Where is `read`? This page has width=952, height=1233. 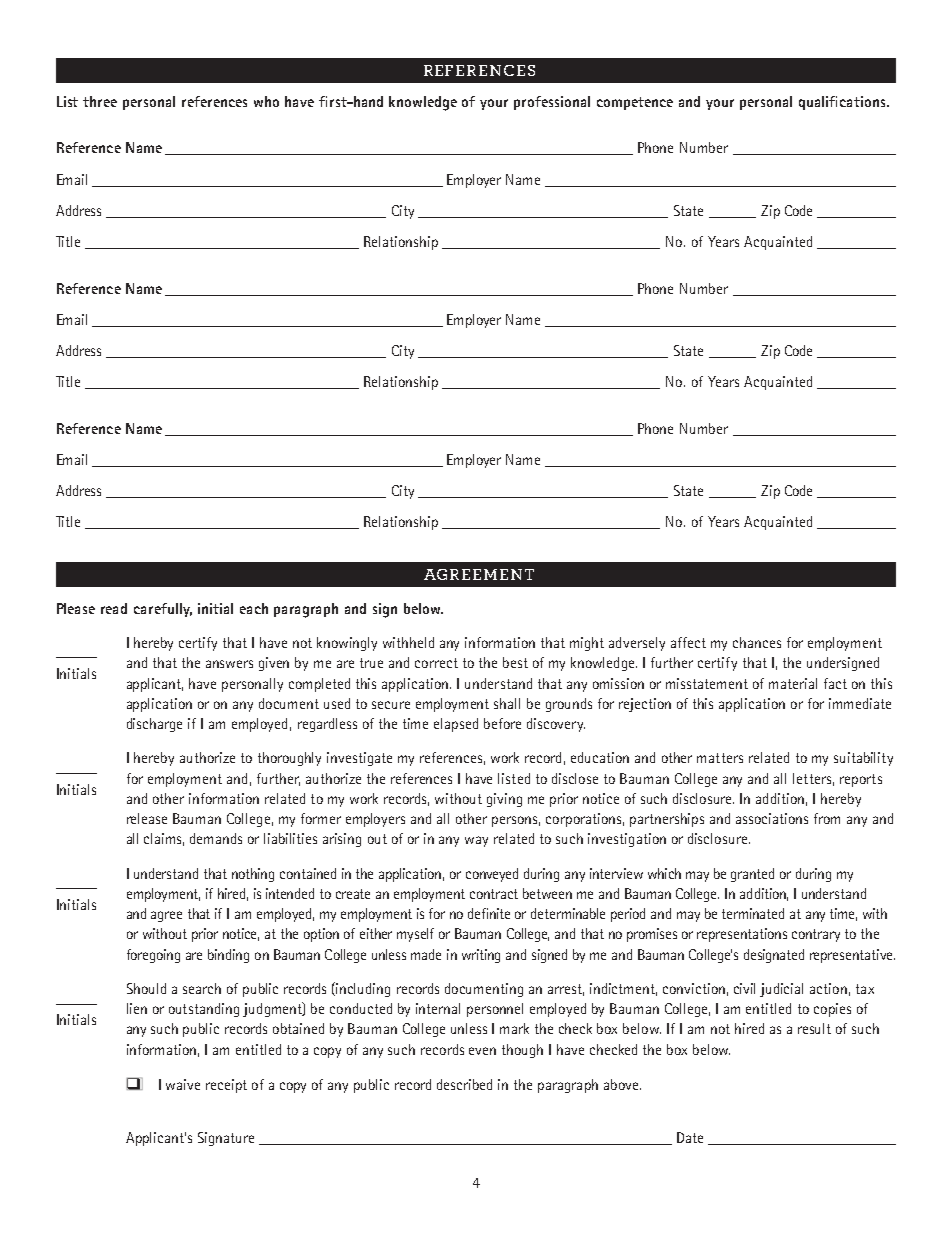 read is located at coordinates (114, 608).
